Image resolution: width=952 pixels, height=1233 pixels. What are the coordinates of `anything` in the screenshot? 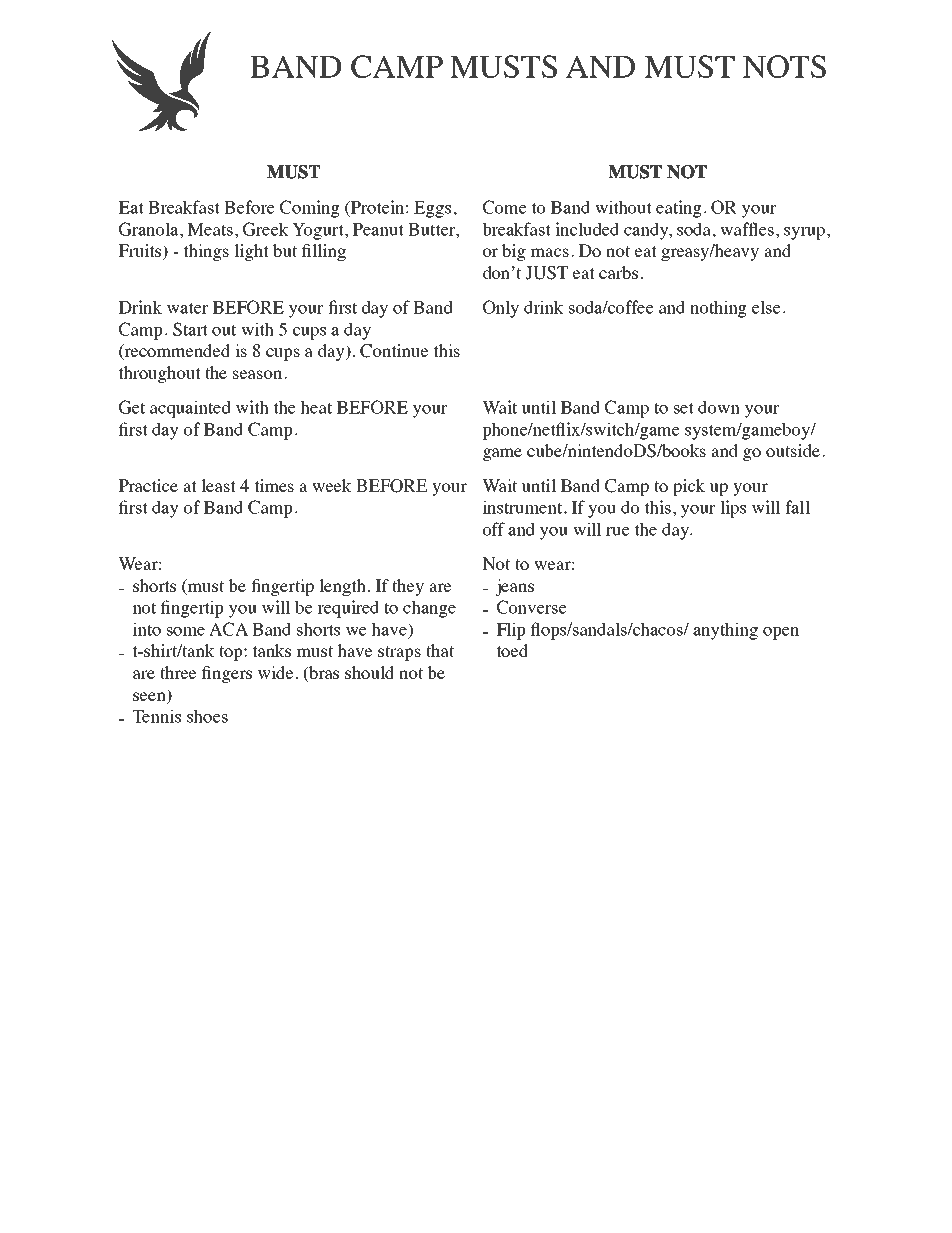 It's located at (725, 631).
